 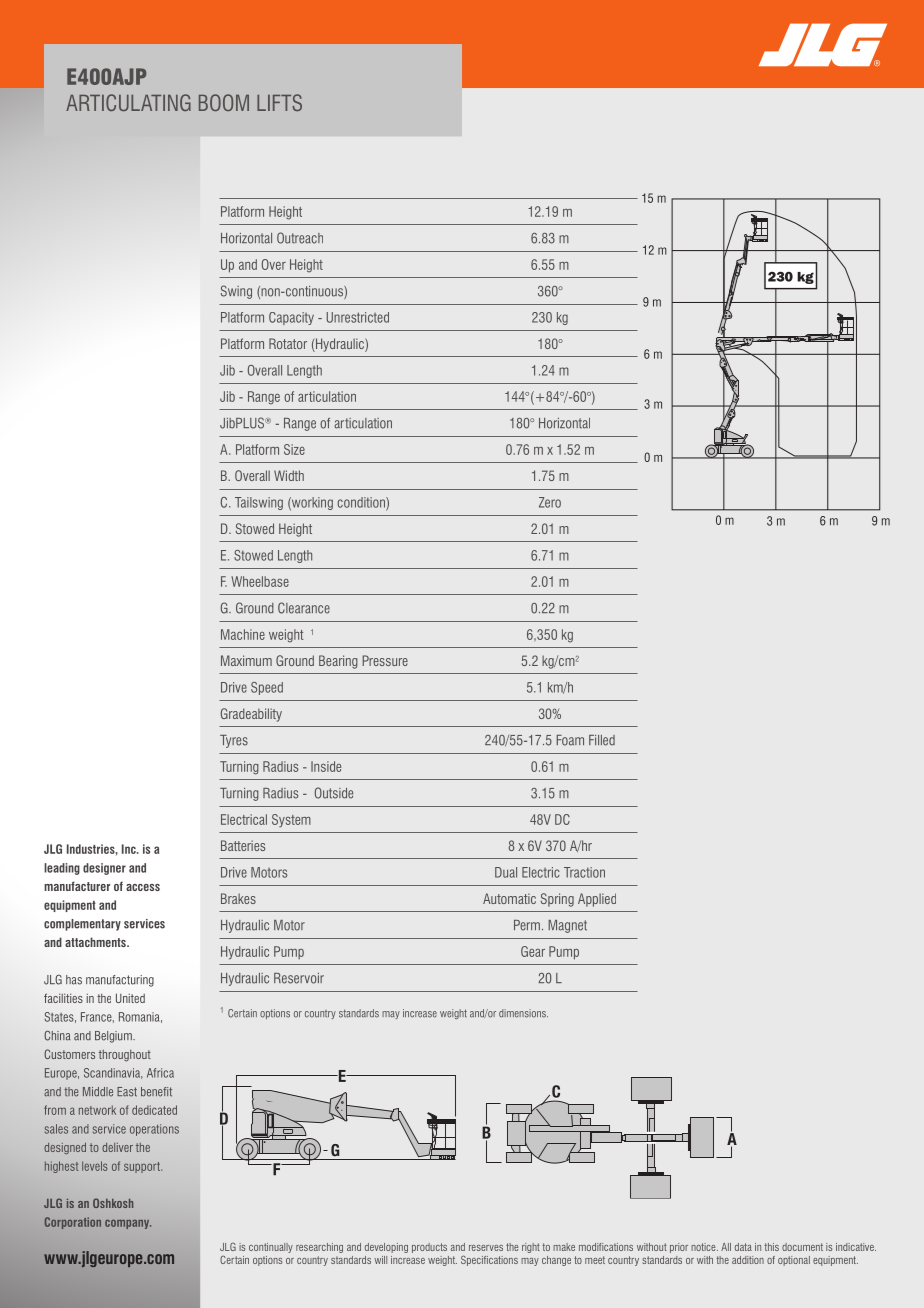 I want to click on Unrestricted, so click(x=358, y=317).
